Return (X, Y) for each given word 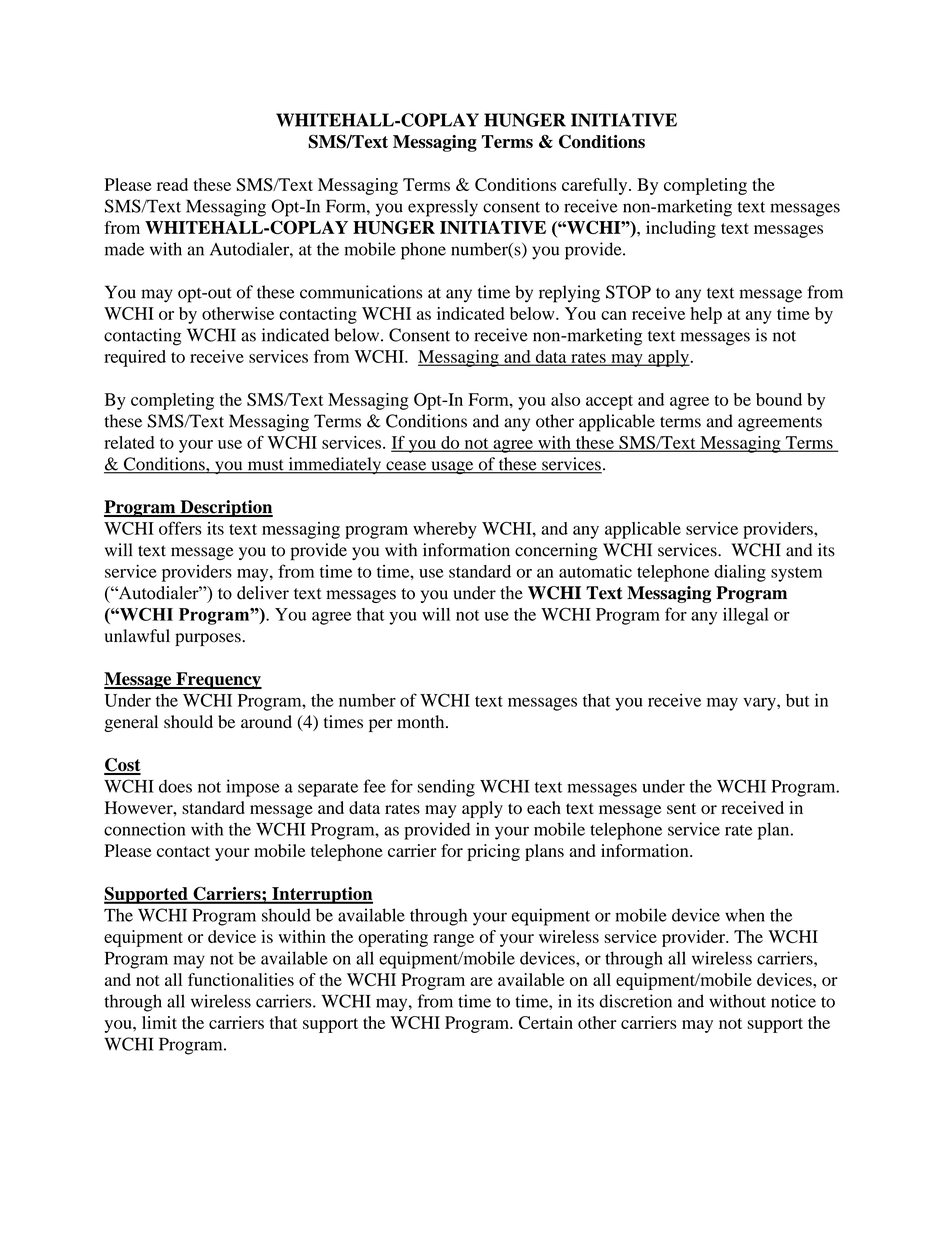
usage (452, 468)
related (129, 442)
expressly (443, 208)
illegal (746, 616)
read (172, 184)
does (175, 786)
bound (779, 399)
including (681, 229)
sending (446, 788)
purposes (209, 639)
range (453, 940)
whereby (445, 530)
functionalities (241, 979)
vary (760, 704)
